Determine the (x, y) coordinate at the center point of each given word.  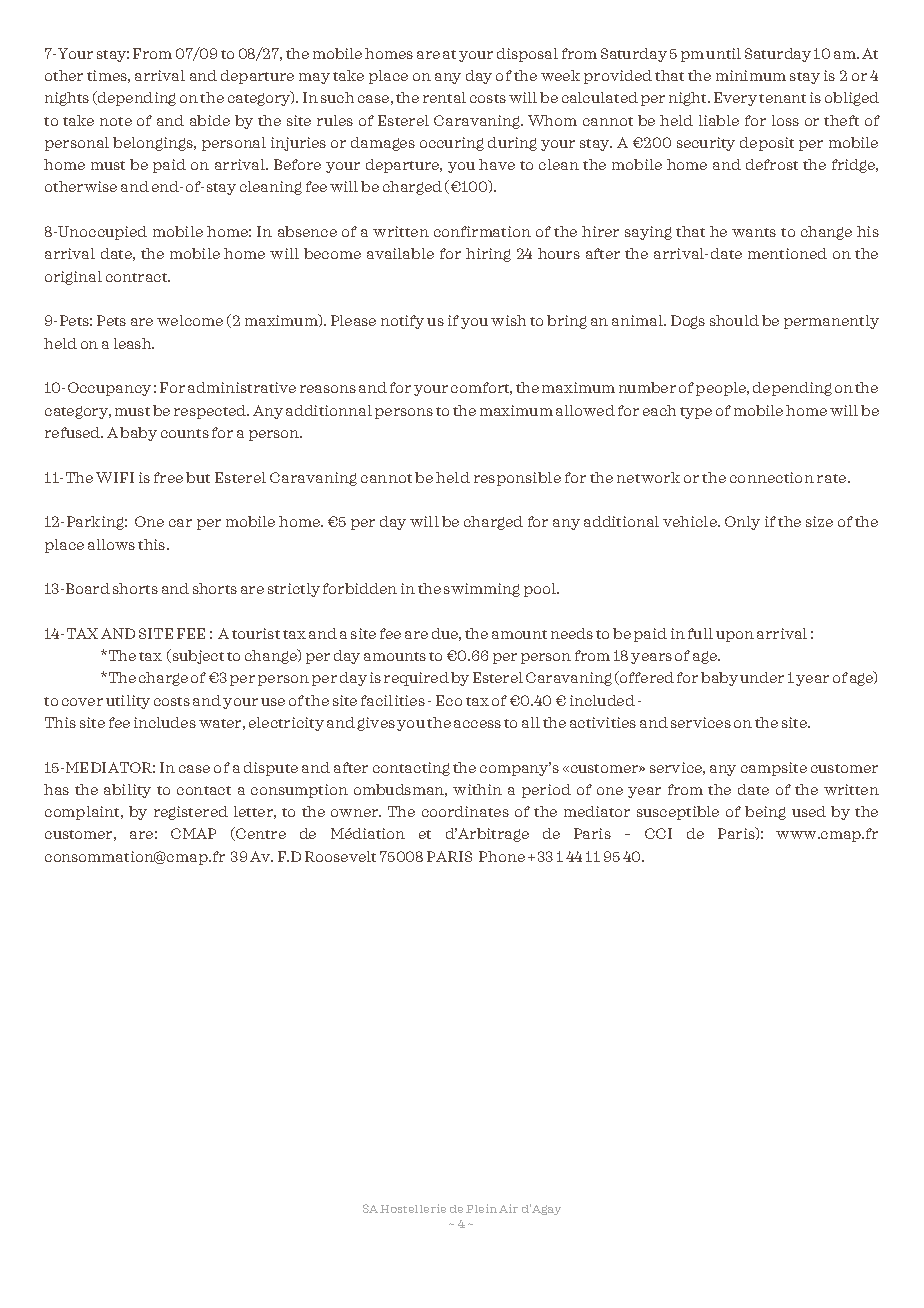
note (116, 121)
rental (444, 97)
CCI (658, 833)
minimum (751, 75)
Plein (481, 1208)
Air (508, 1208)
